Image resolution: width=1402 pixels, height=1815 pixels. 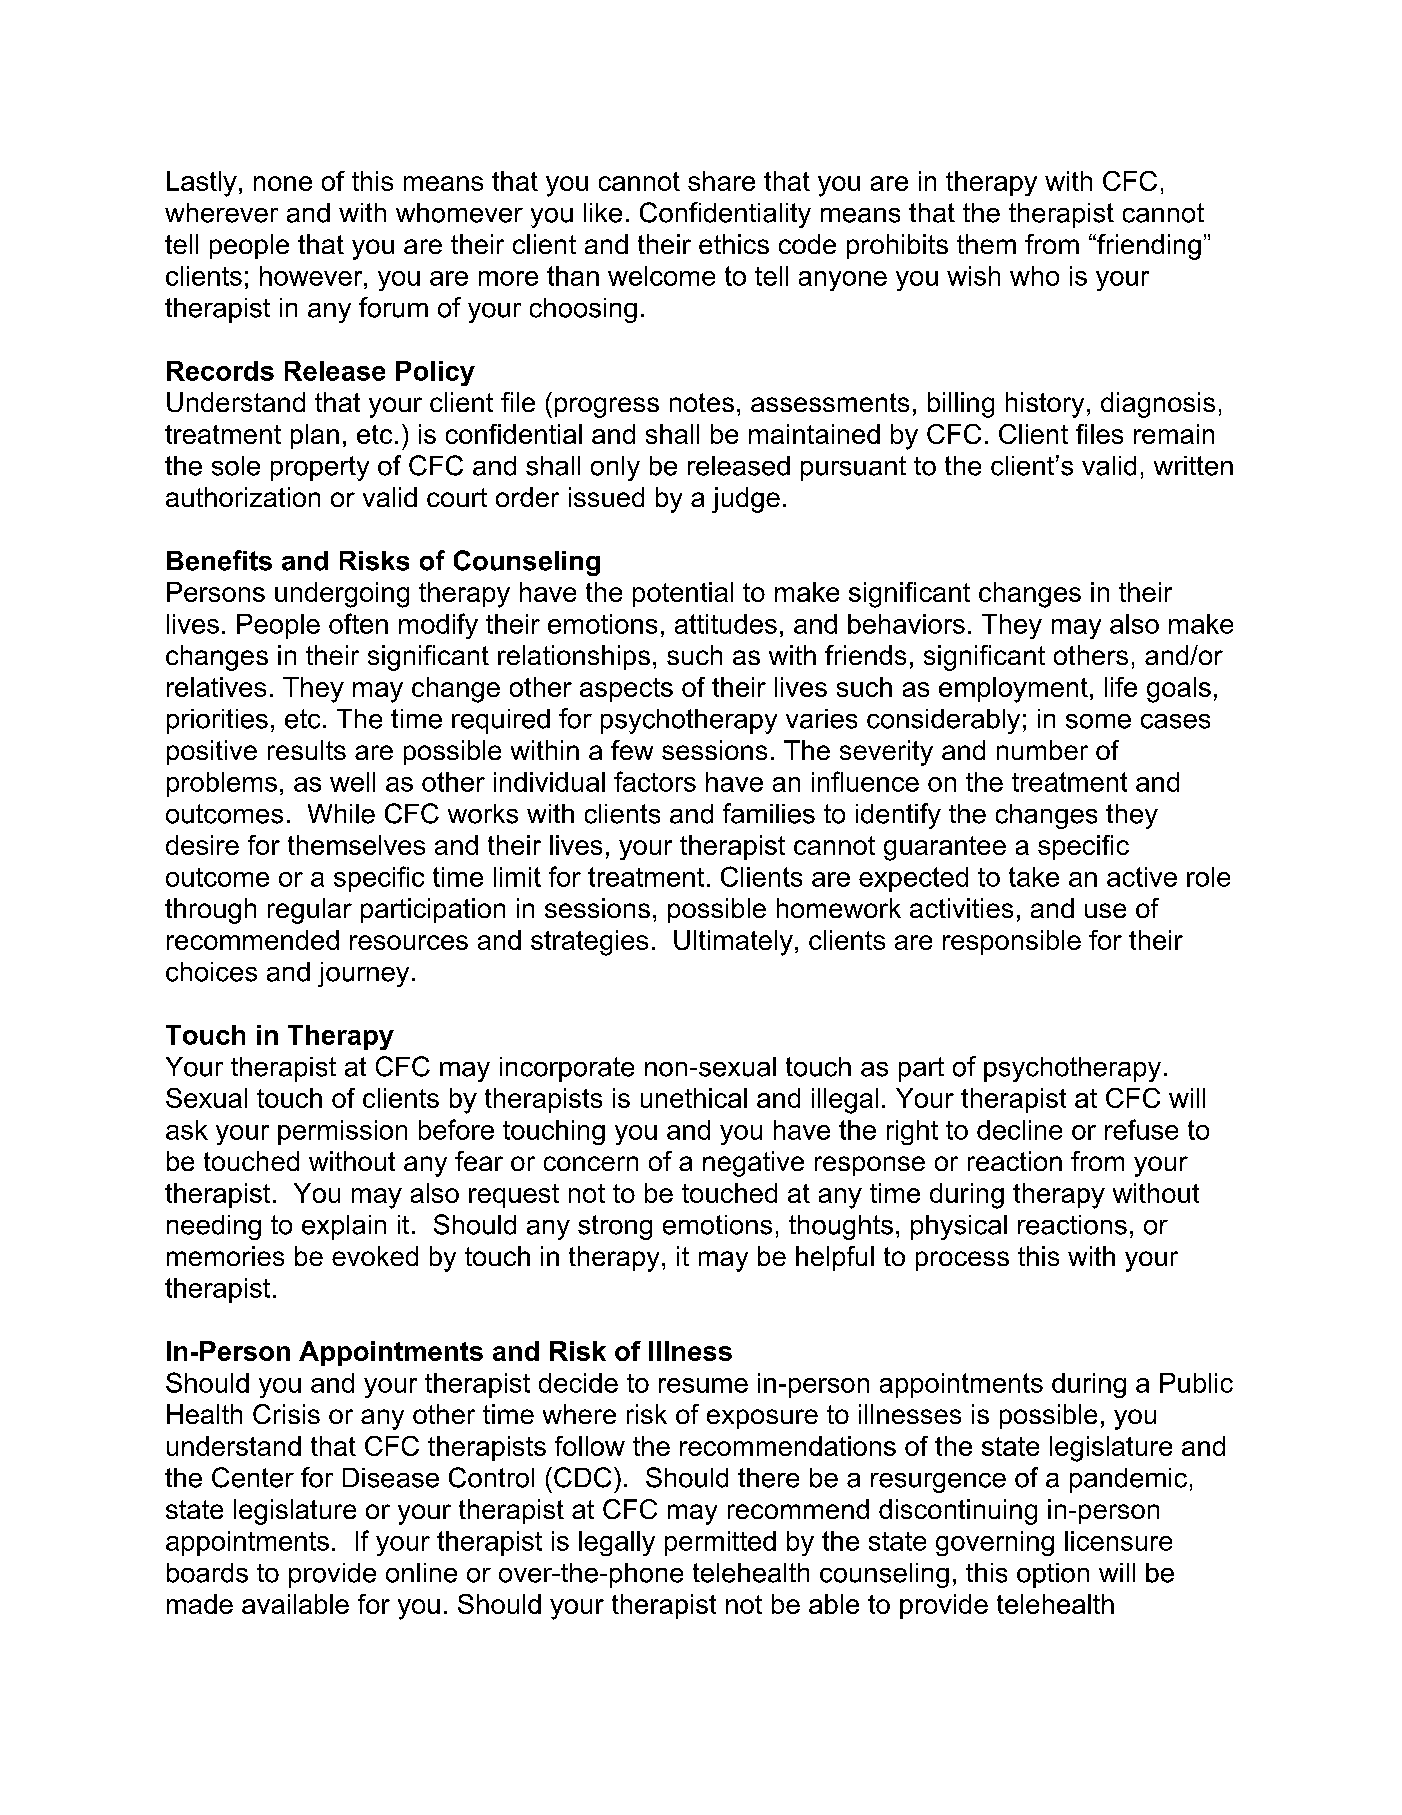 I want to click on explain, so click(x=344, y=1227).
